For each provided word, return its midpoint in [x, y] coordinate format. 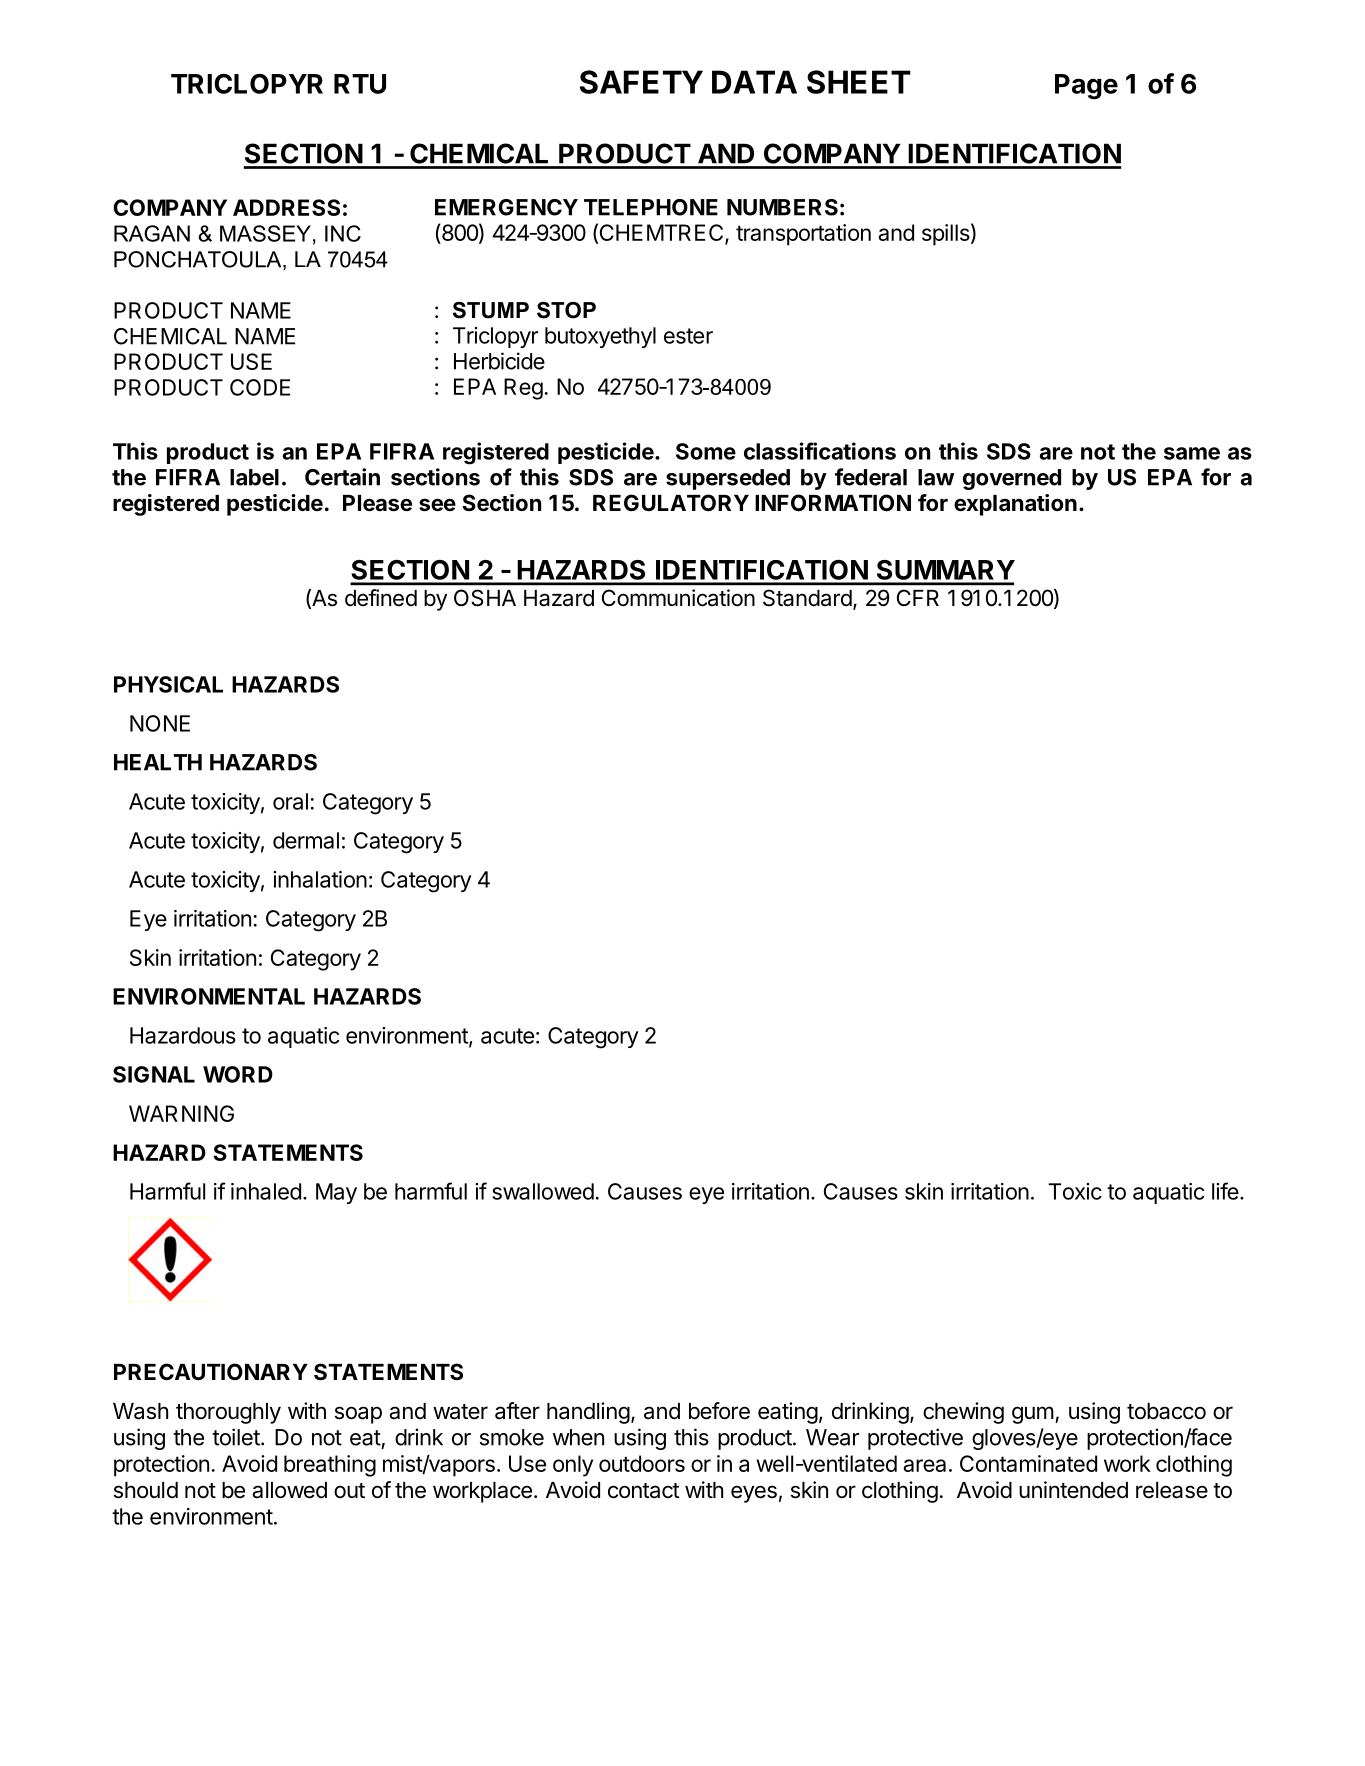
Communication [678, 598]
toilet [236, 1437]
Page [1086, 87]
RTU [360, 84]
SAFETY [641, 82]
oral [290, 801]
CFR [918, 597]
